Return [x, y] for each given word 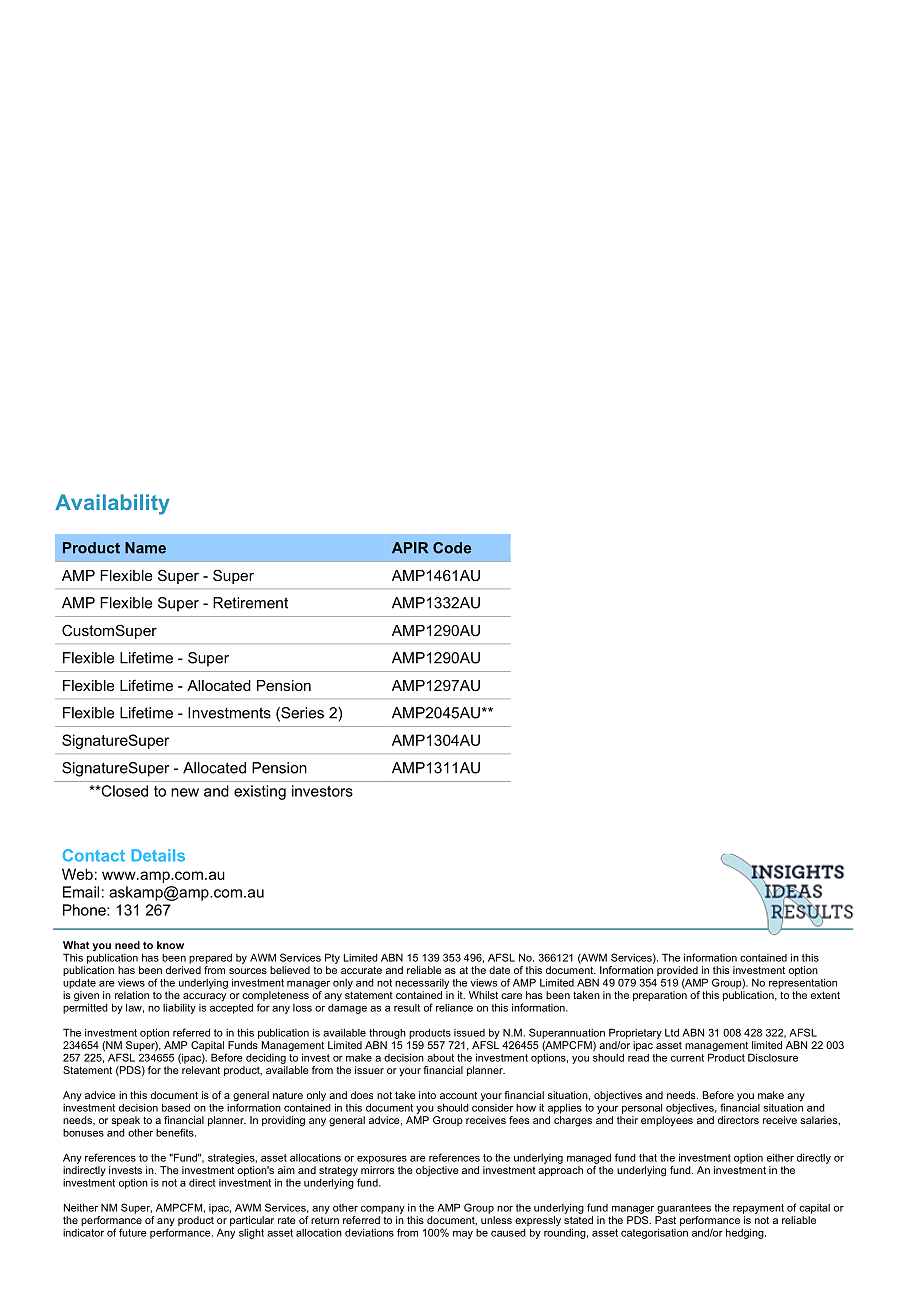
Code [452, 548]
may [463, 1235]
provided [677, 972]
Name [145, 548]
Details [158, 855]
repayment [758, 1209]
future [133, 1232]
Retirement [250, 603]
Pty [332, 958]
